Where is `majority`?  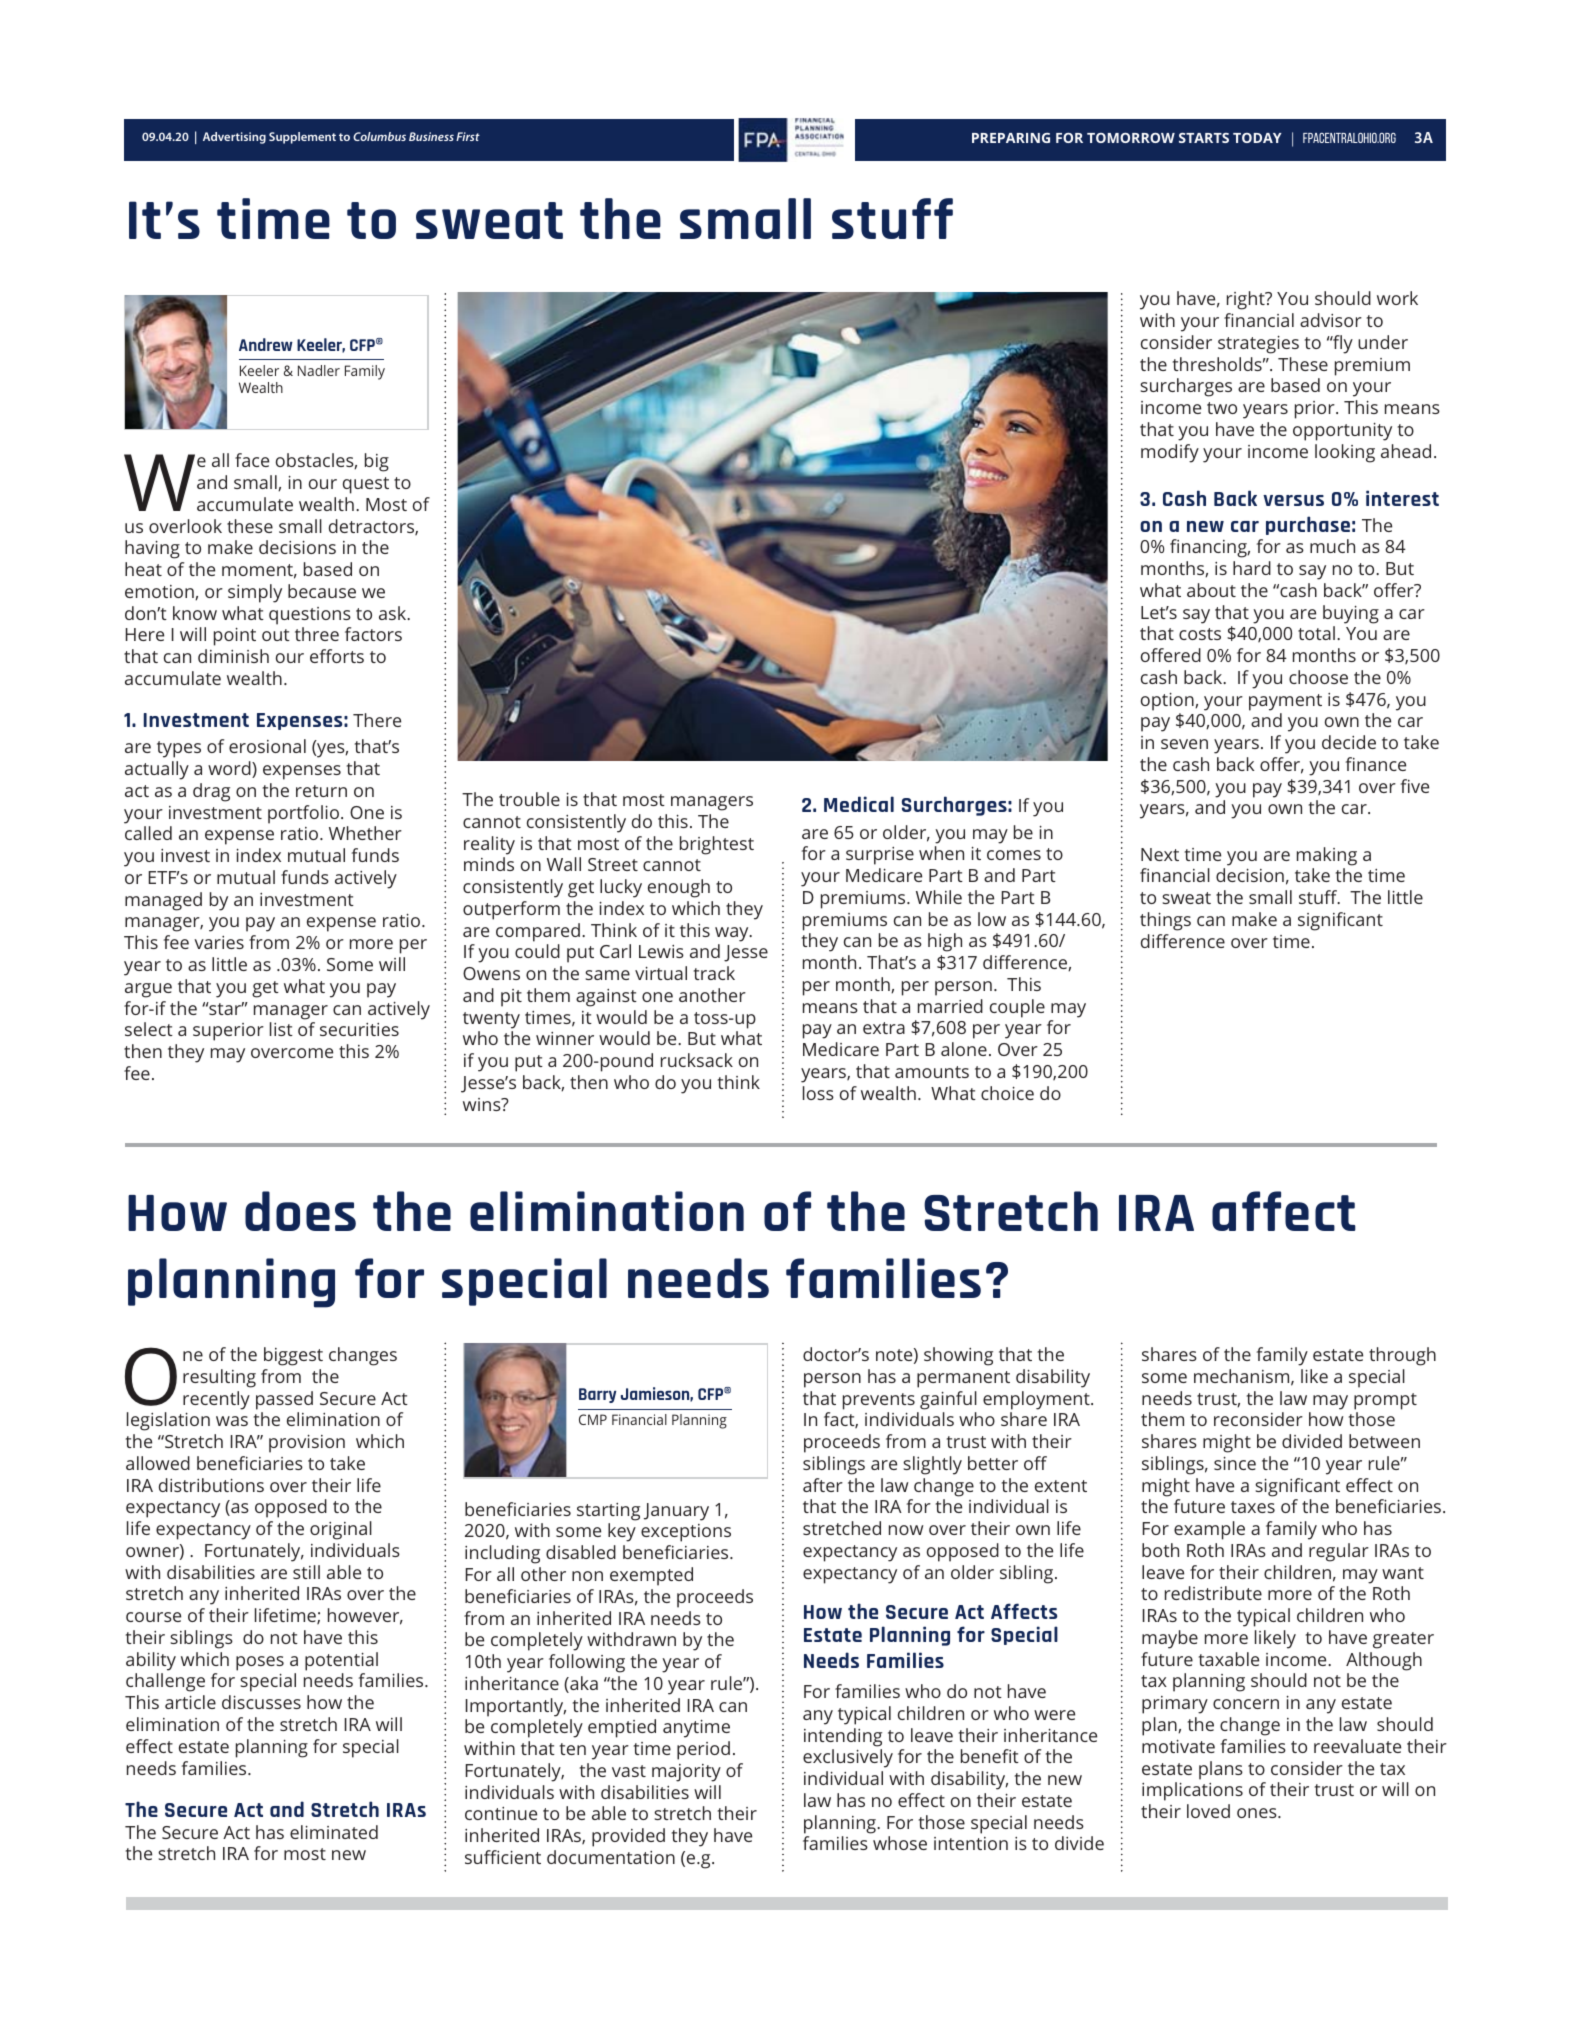
majority is located at coordinates (686, 1773).
